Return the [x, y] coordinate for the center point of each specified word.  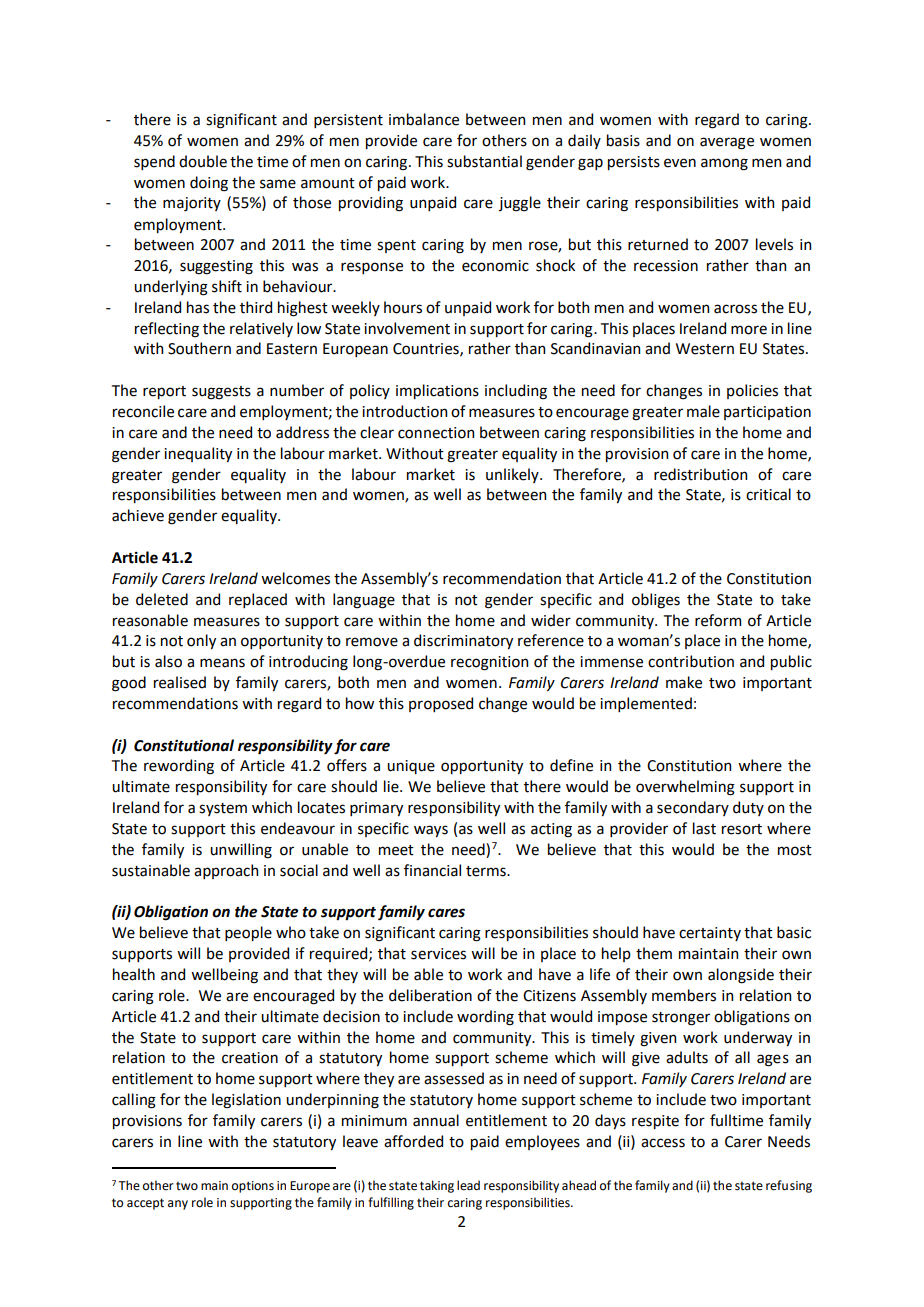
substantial [484, 161]
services [438, 954]
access [663, 1143]
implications [437, 391]
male [703, 411]
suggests [221, 393]
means [222, 663]
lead [468, 1185]
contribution [691, 661]
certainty [710, 934]
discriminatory [463, 641]
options [253, 1187]
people [248, 933]
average [727, 143]
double [203, 161]
